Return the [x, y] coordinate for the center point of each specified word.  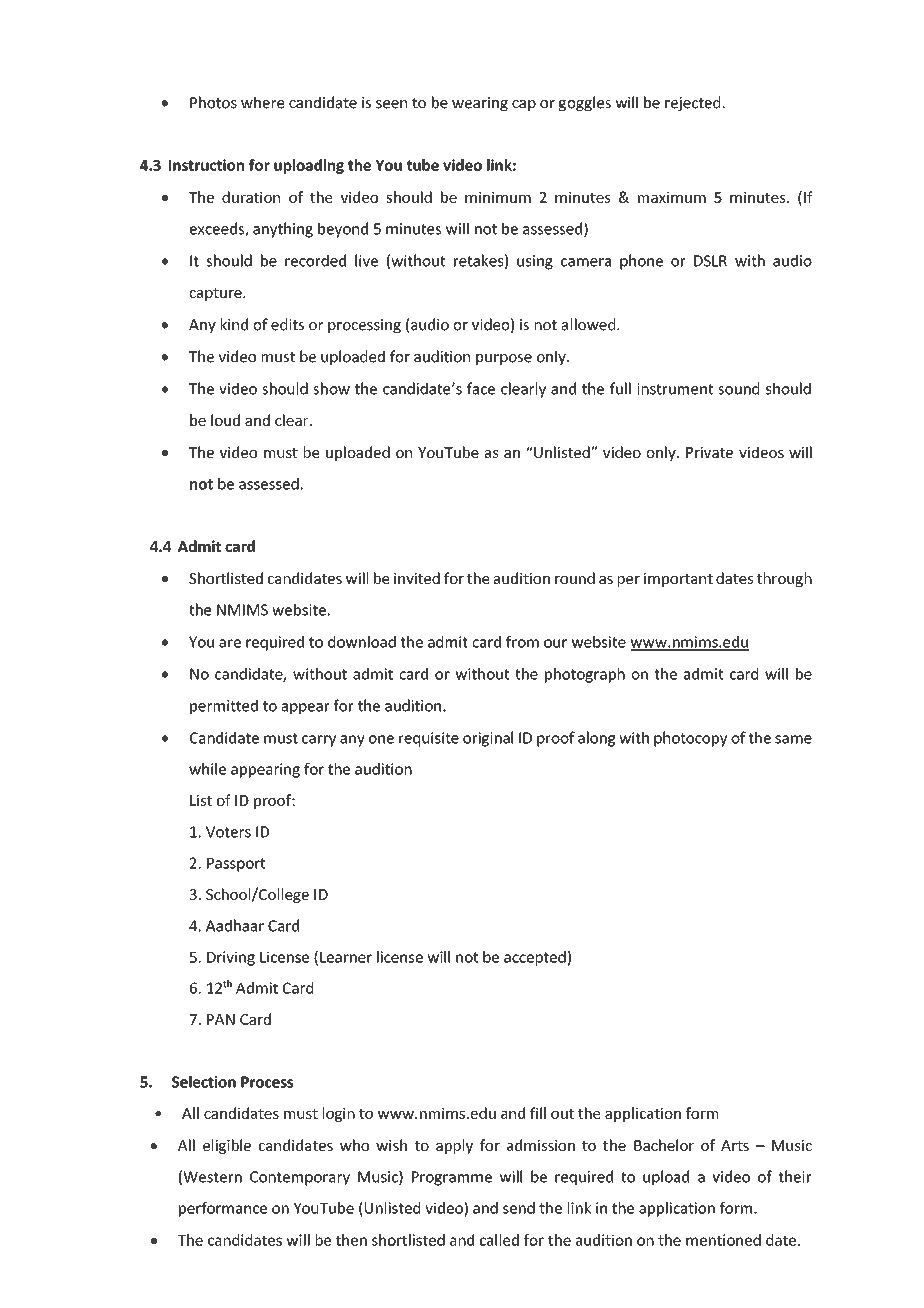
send [519, 1208]
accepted [535, 958]
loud [225, 420]
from [522, 642]
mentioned [723, 1240]
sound [738, 388]
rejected [692, 103]
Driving [231, 958]
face [481, 388]
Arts [735, 1145]
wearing [480, 104]
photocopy [690, 739]
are [230, 643]
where [262, 102]
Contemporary [300, 1178]
